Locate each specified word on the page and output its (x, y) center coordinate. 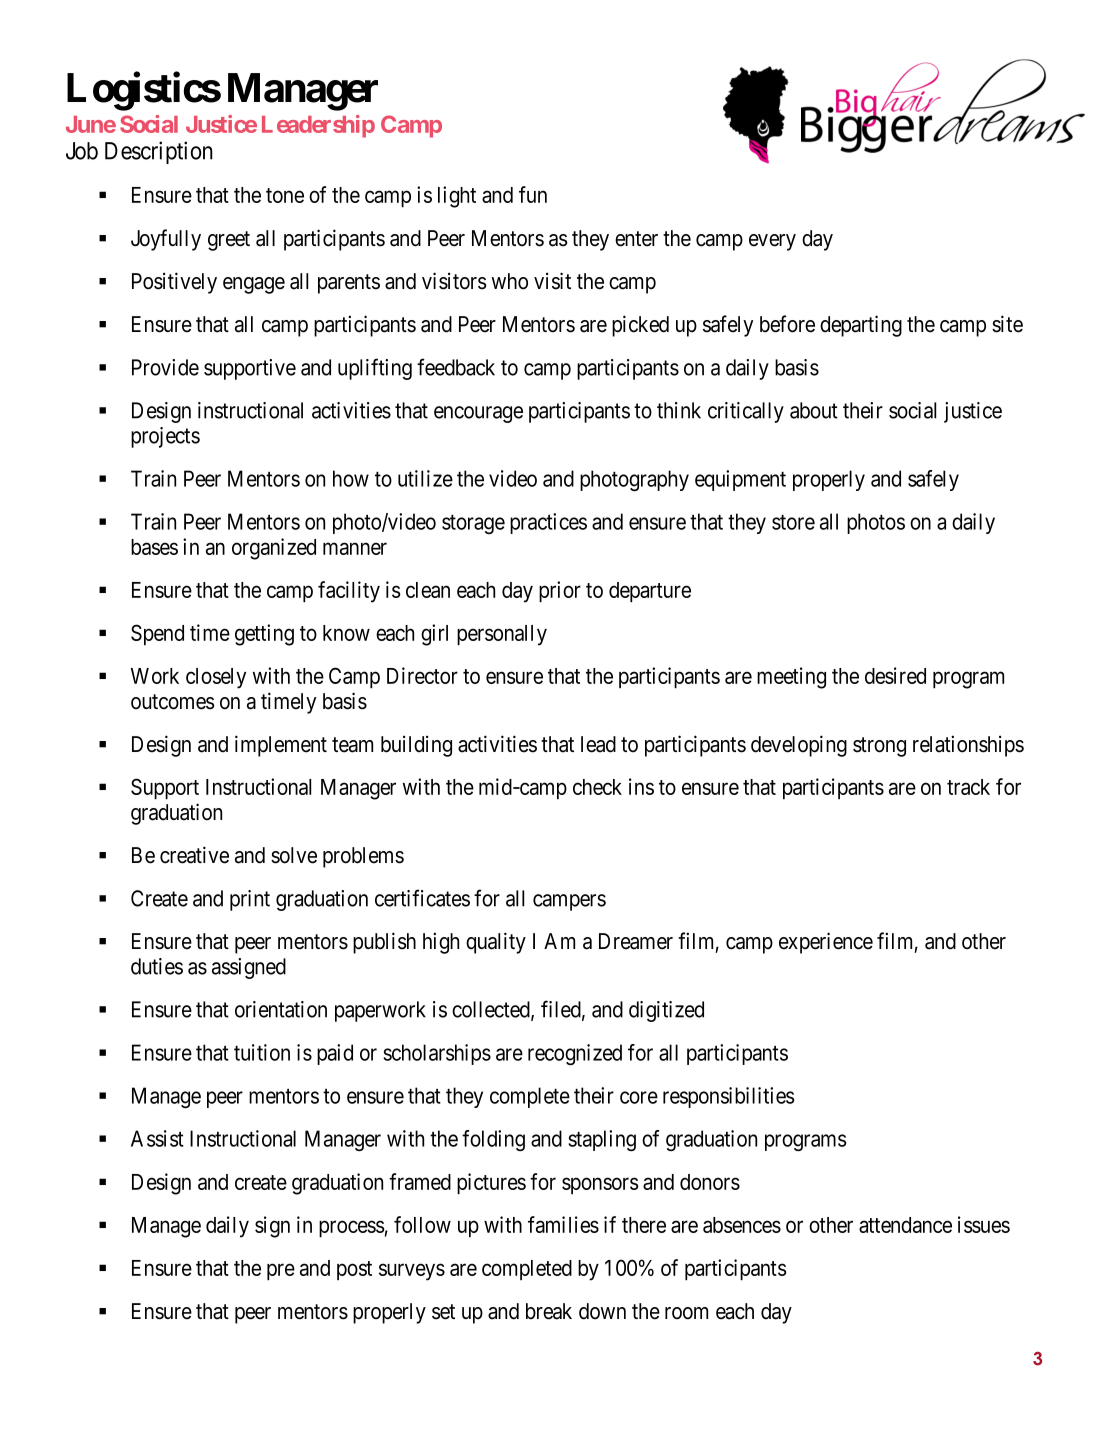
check (597, 787)
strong (879, 747)
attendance (905, 1225)
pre (281, 1272)
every (772, 242)
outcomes (173, 702)
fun (533, 194)
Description (159, 152)
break (549, 1311)
